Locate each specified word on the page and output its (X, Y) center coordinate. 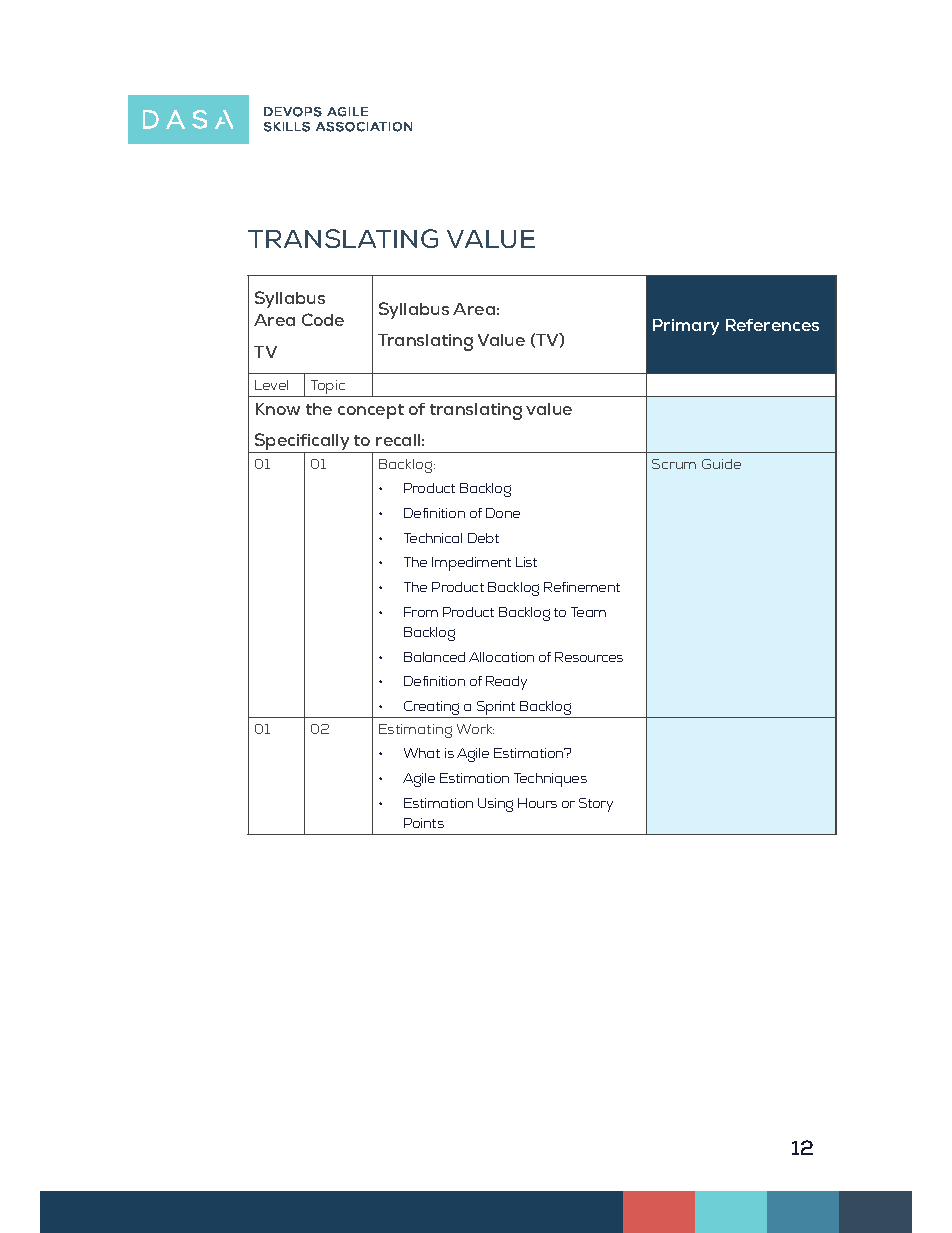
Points (424, 823)
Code (323, 319)
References (772, 325)
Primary (686, 327)
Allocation (501, 657)
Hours (537, 803)
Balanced (434, 657)
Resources (589, 657)
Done (503, 513)
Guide (721, 464)
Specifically (302, 443)
